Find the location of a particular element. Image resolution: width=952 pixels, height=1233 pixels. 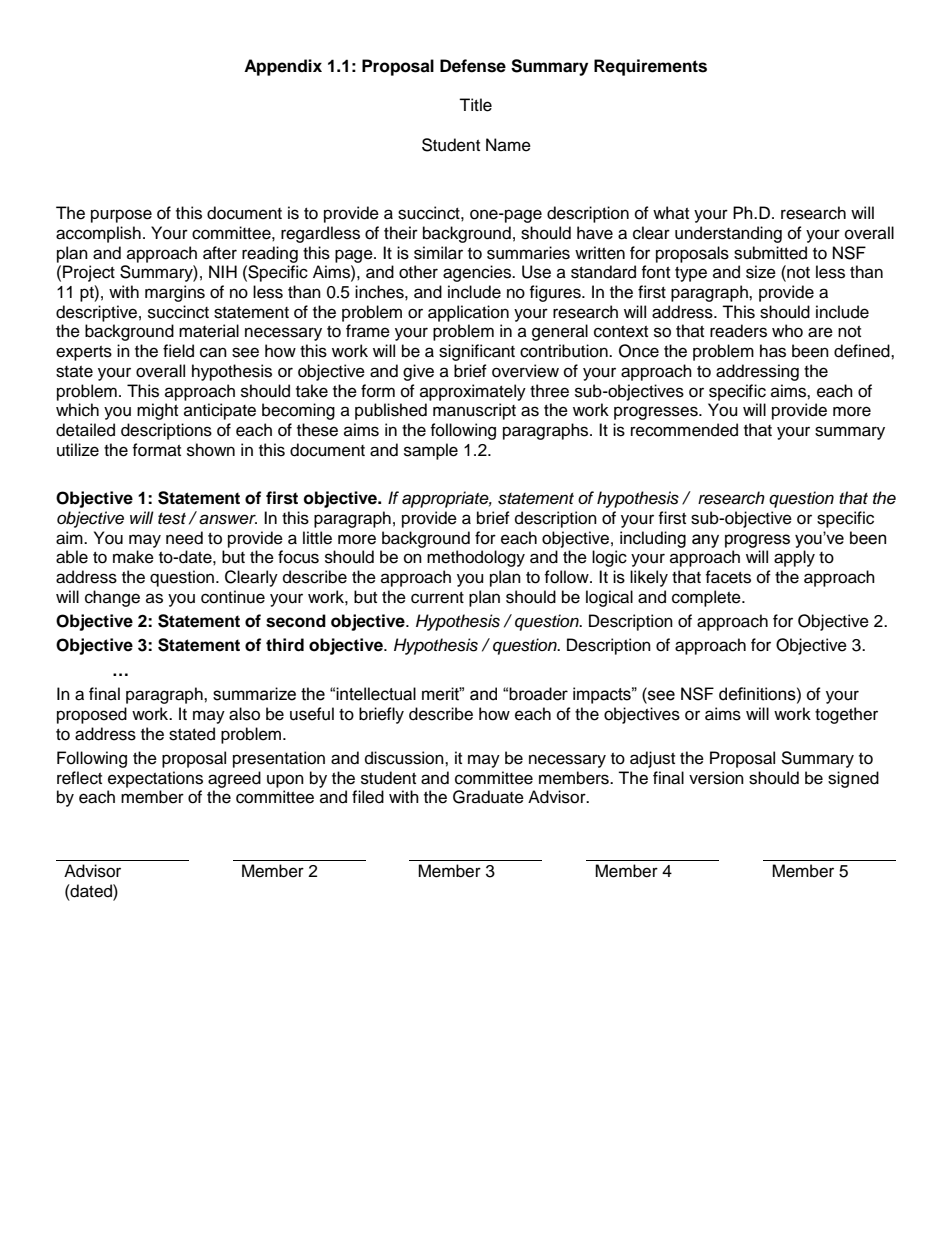

Graduate is located at coordinates (488, 797).
